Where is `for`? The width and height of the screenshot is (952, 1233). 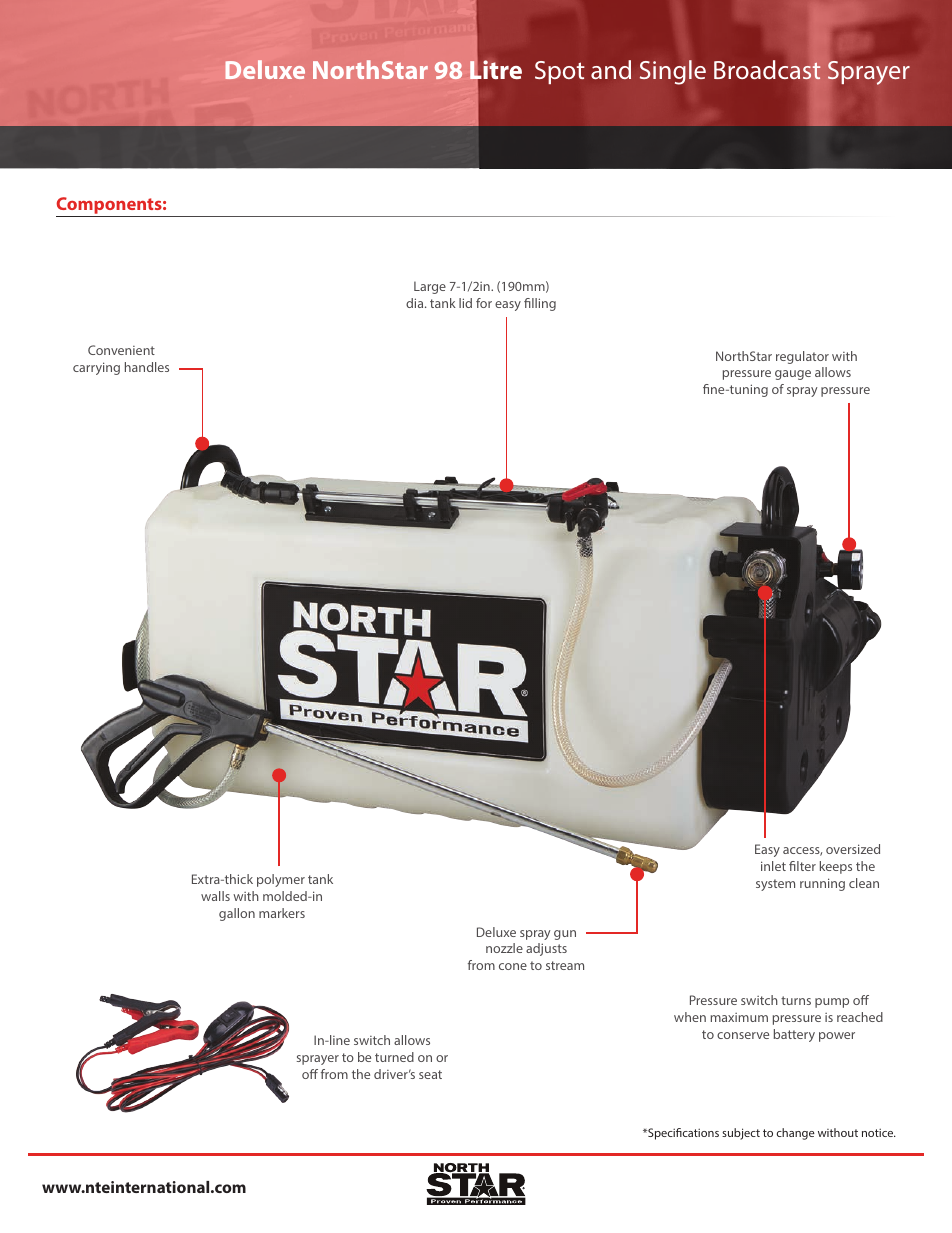 for is located at coordinates (484, 303).
